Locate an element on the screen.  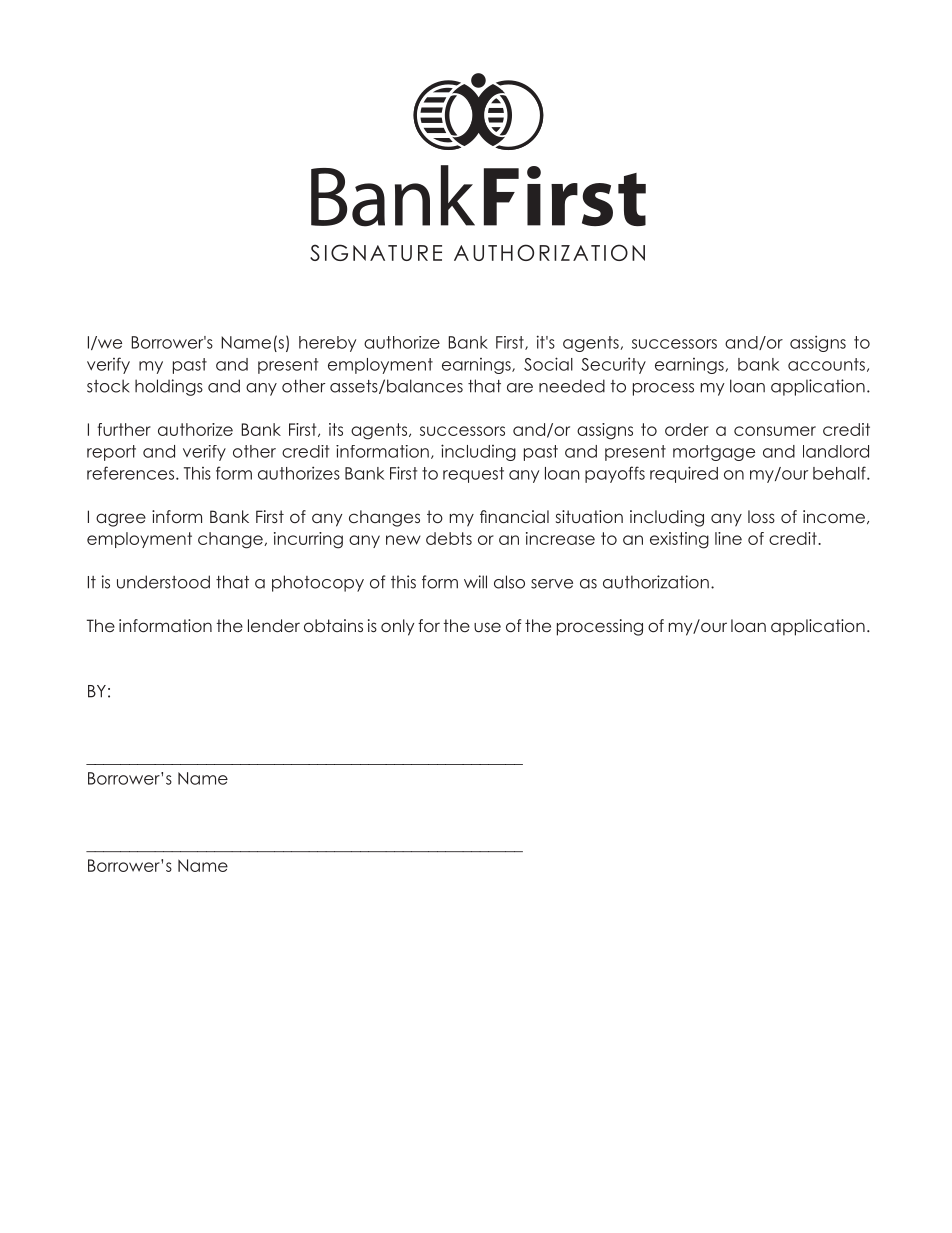
are is located at coordinates (520, 388).
